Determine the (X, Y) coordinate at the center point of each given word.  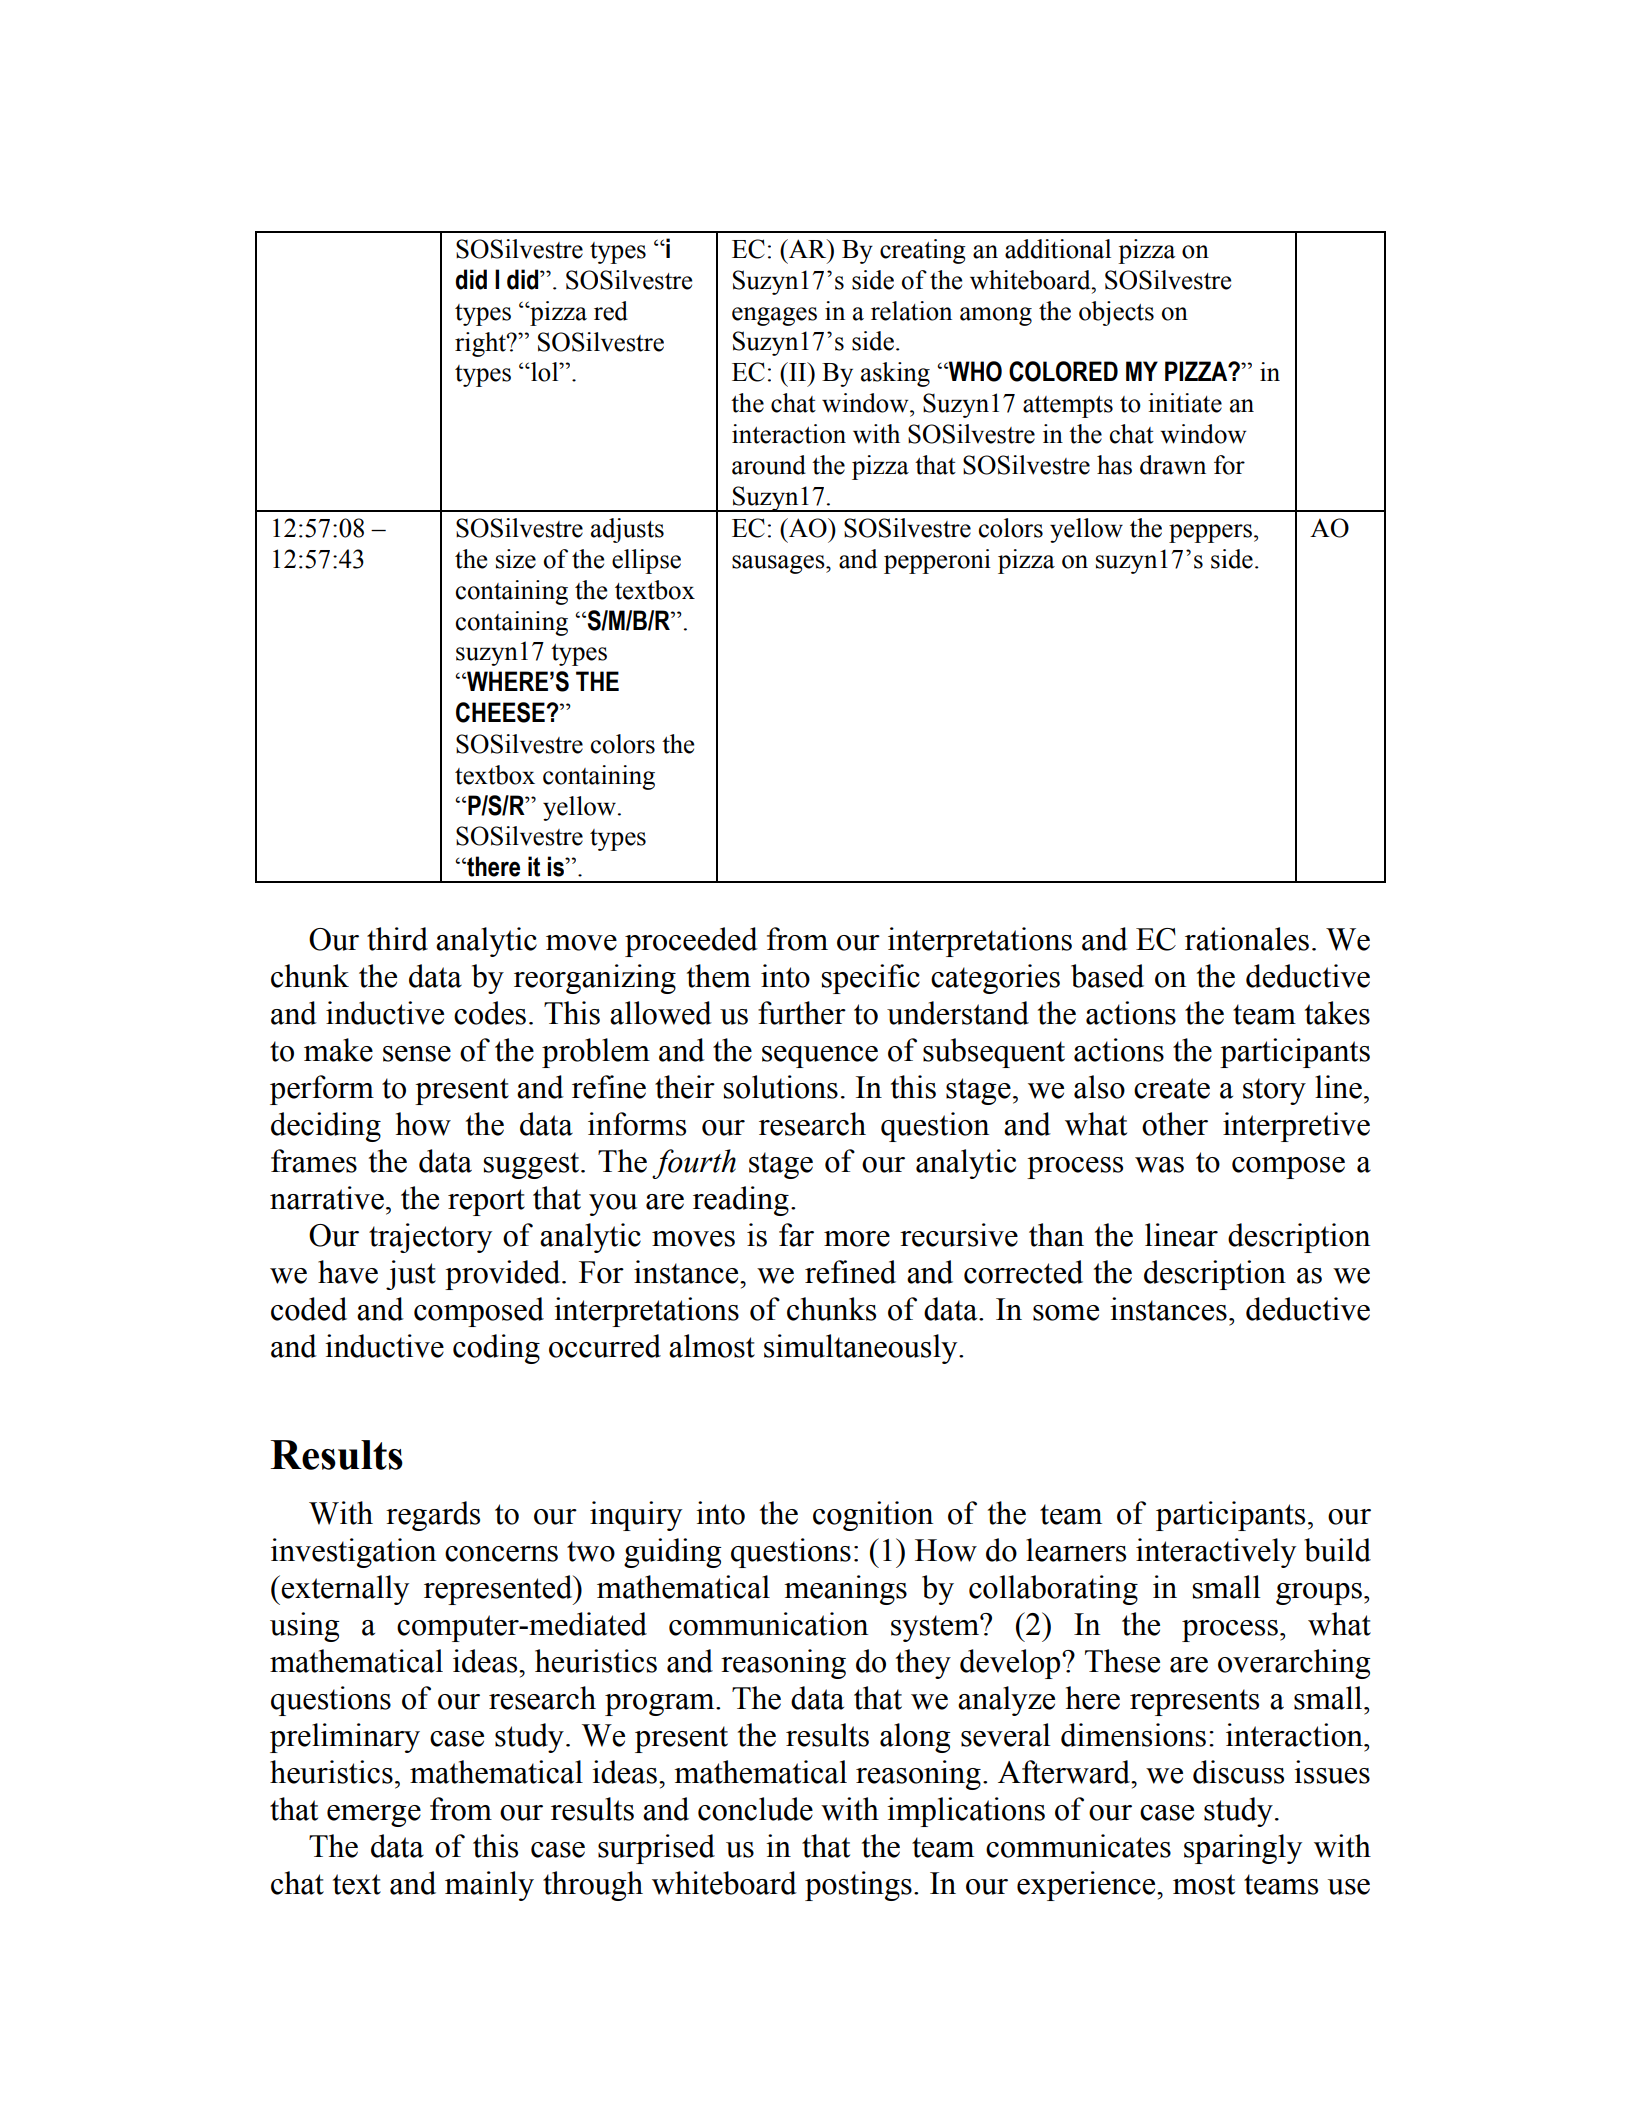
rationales (1247, 939)
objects (1116, 313)
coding (496, 1349)
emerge (374, 1816)
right (481, 344)
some (1066, 1313)
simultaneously (862, 1349)
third (397, 939)
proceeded (691, 942)
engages (774, 316)
